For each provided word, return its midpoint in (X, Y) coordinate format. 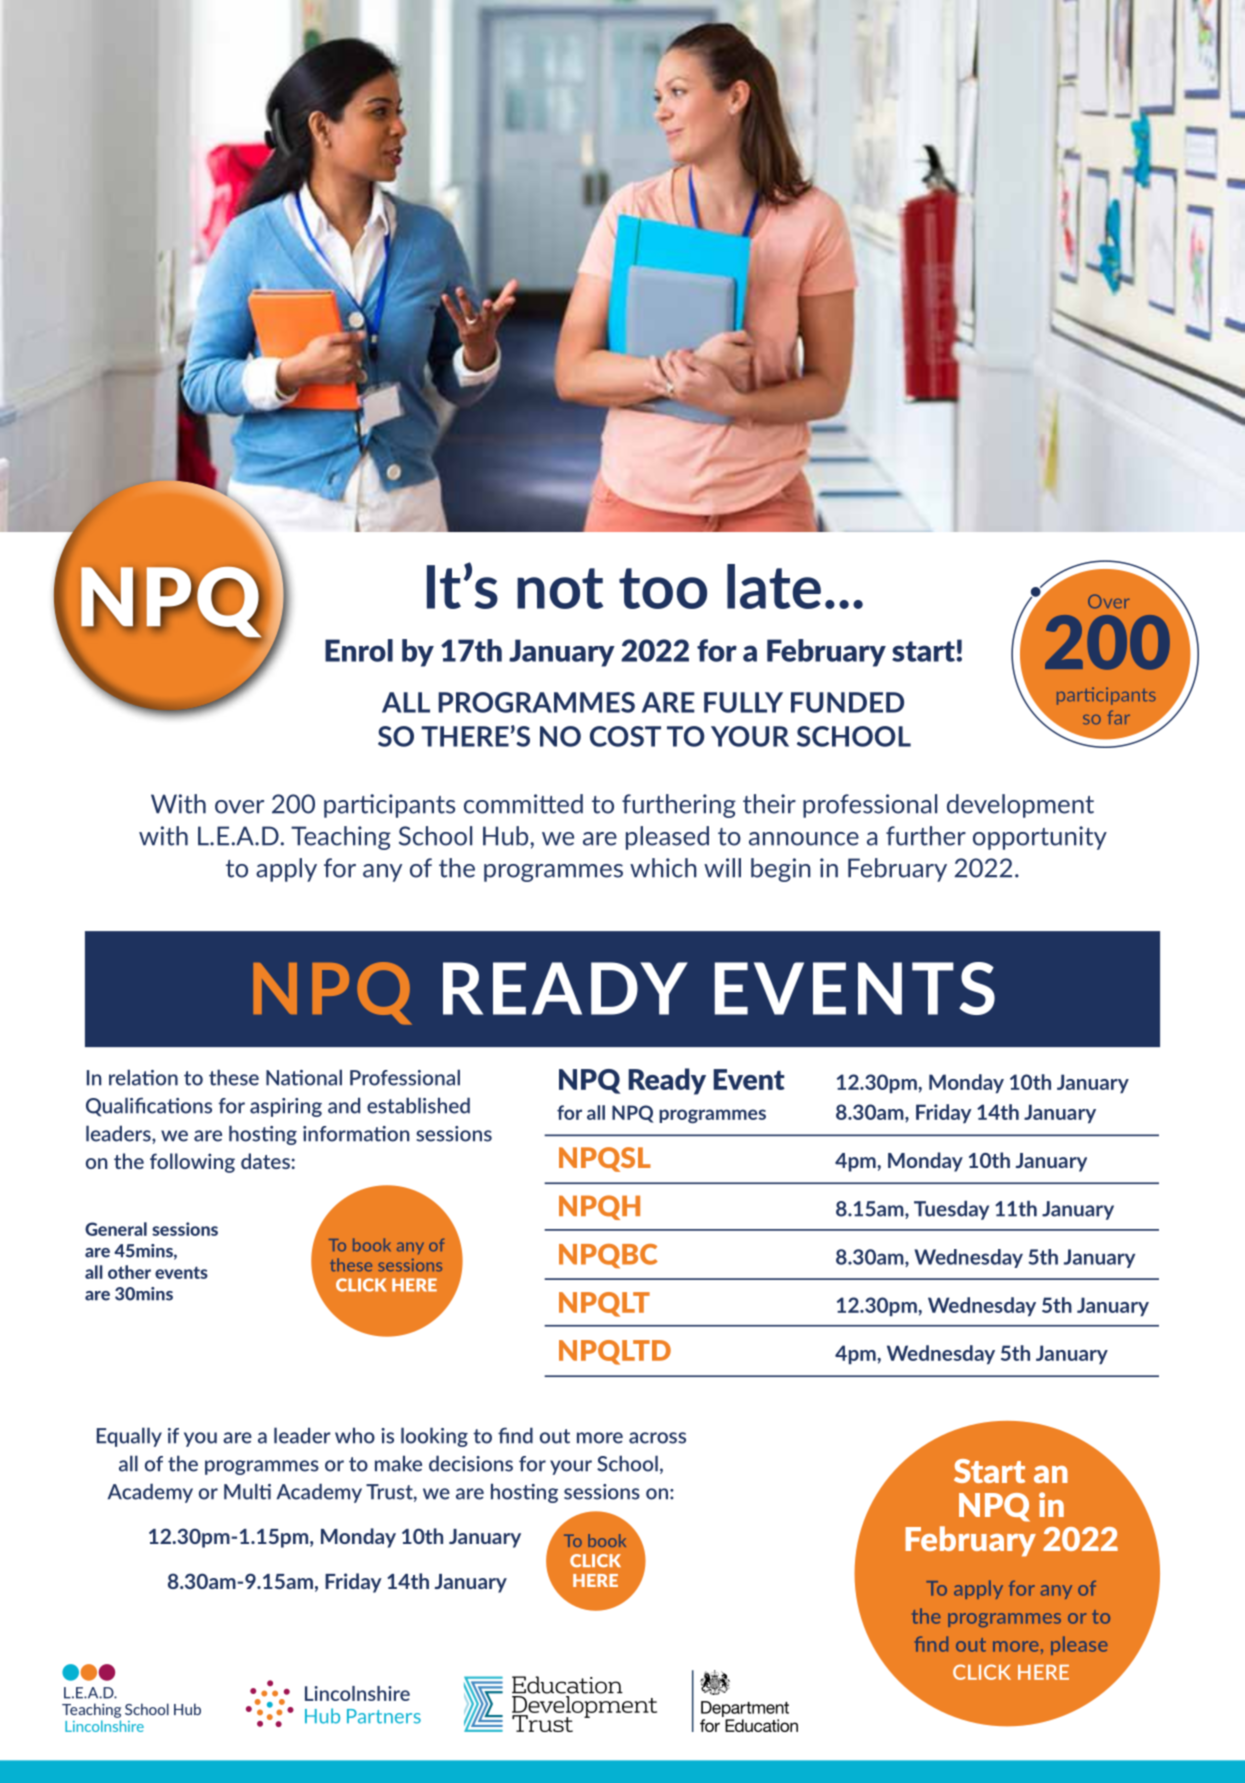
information (356, 1134)
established (418, 1105)
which (663, 868)
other (129, 1272)
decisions (471, 1463)
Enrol (359, 650)
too (663, 588)
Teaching (341, 838)
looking (434, 1437)
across (657, 1438)
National (304, 1077)
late (774, 586)
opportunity (1040, 838)
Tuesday (951, 1210)
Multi (247, 1491)
